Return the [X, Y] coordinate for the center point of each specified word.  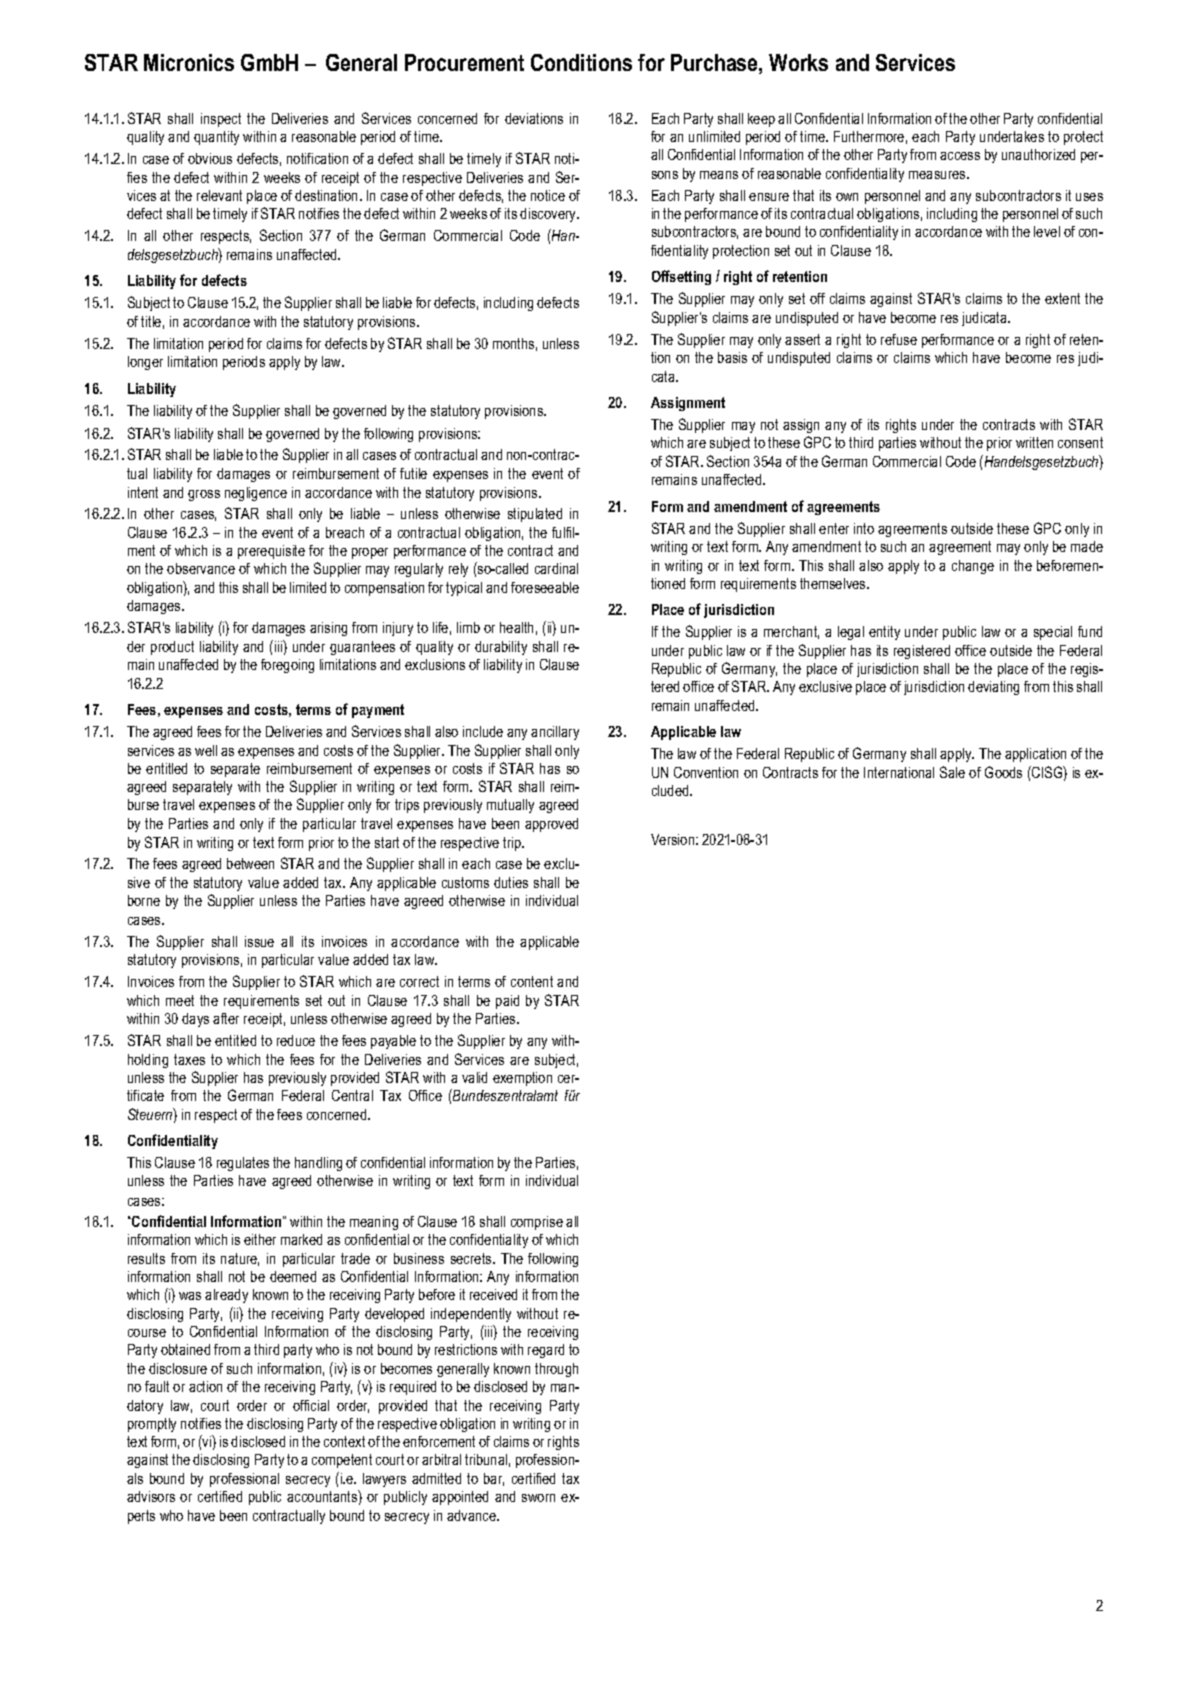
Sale [952, 772]
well [206, 750]
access [960, 156]
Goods [1003, 772]
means [719, 175]
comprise [537, 1223]
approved [551, 825]
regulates [243, 1164]
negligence [256, 494]
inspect [221, 120]
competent [342, 1461]
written [1034, 442]
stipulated [535, 515]
